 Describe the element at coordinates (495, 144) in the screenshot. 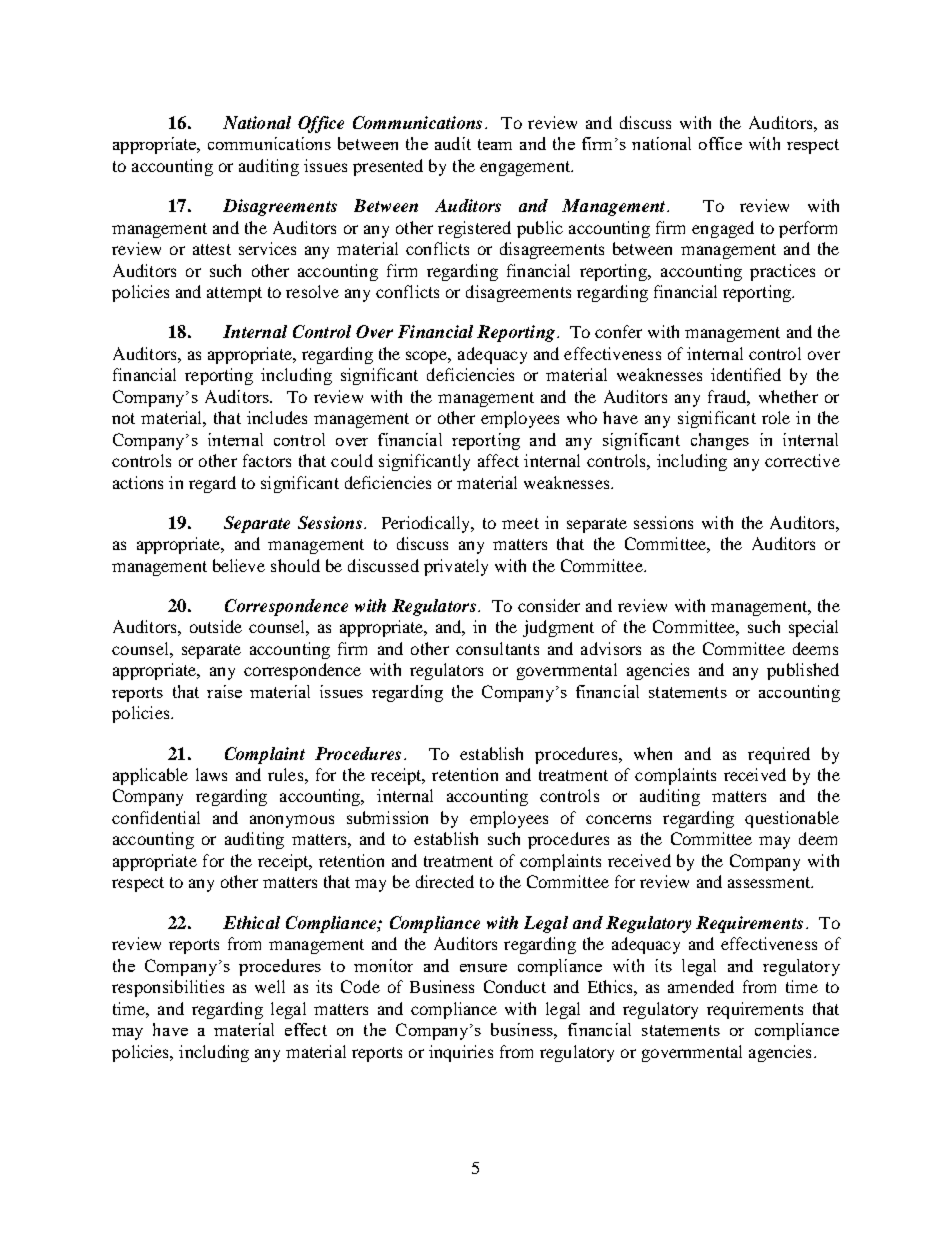

I see `team` at that location.
